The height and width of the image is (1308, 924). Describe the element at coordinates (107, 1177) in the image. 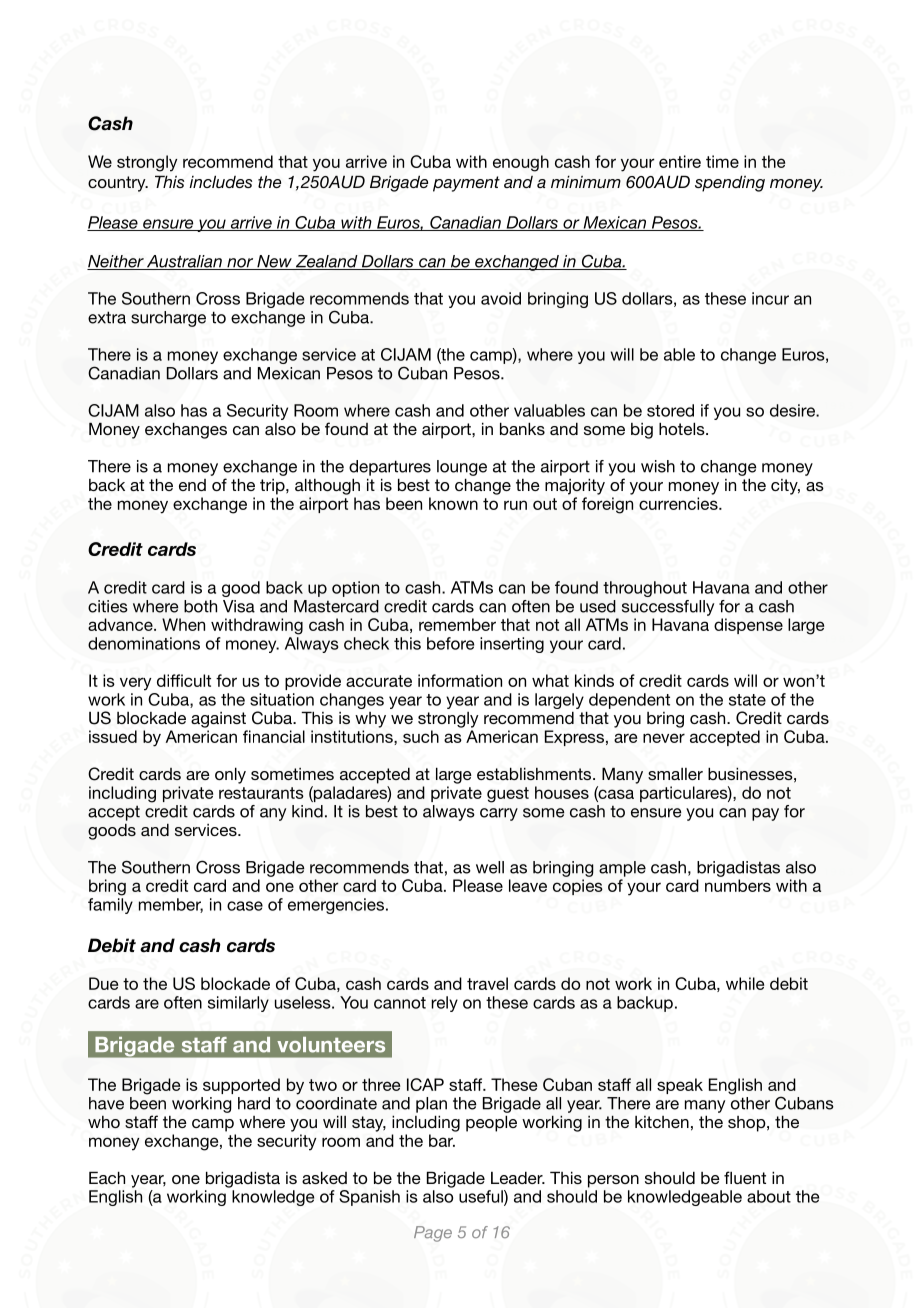

I see `Each` at that location.
